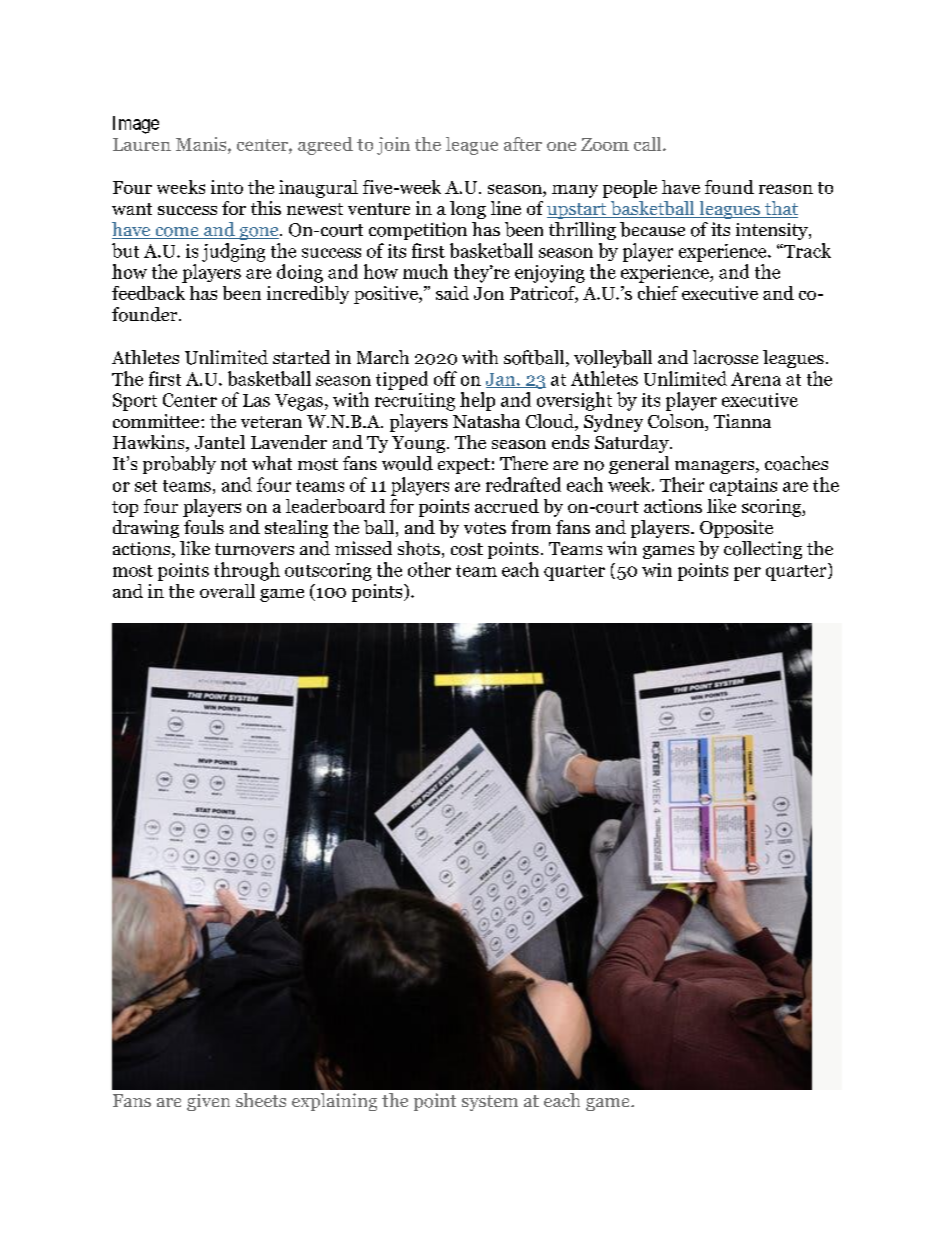  What do you see at coordinates (523, 144) in the image?
I see `after` at bounding box center [523, 144].
